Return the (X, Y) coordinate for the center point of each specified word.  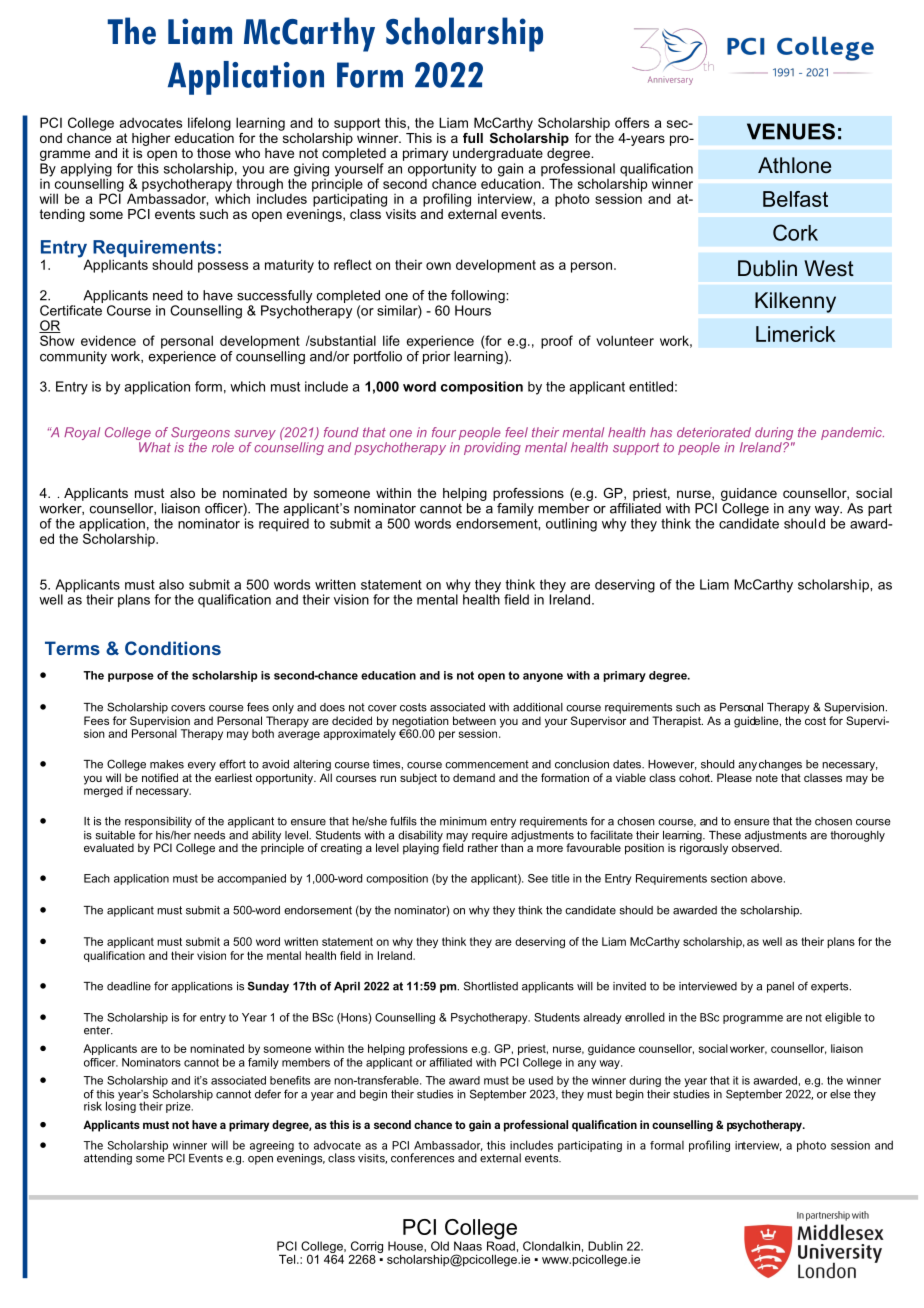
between (474, 720)
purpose (131, 677)
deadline (129, 986)
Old (440, 1246)
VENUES (791, 131)
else (840, 1094)
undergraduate (498, 156)
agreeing (272, 1146)
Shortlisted (491, 986)
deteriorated (714, 432)
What (155, 447)
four (444, 432)
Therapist (677, 721)
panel (780, 987)
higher (151, 139)
